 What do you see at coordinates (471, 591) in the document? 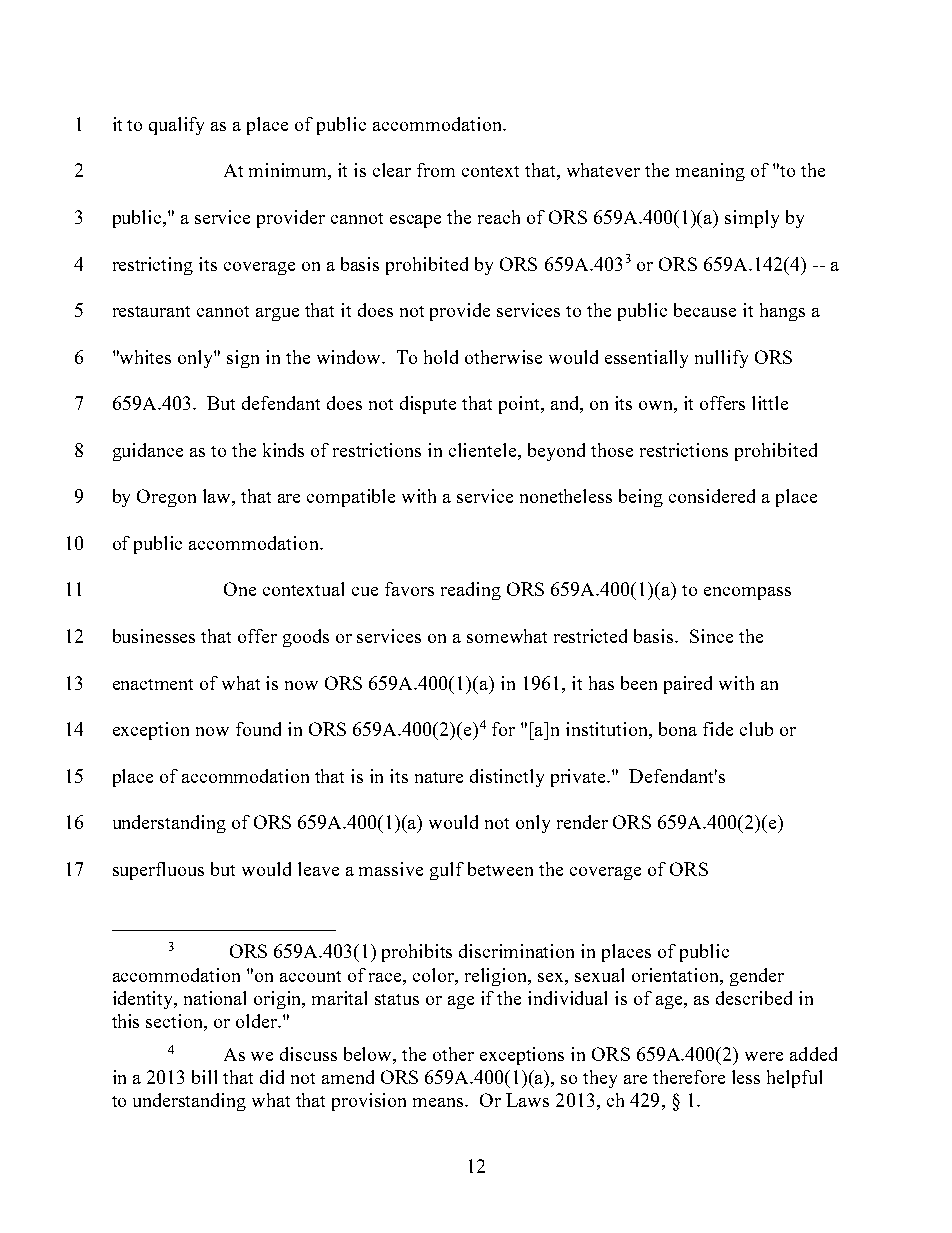
I see `reading` at bounding box center [471, 591].
